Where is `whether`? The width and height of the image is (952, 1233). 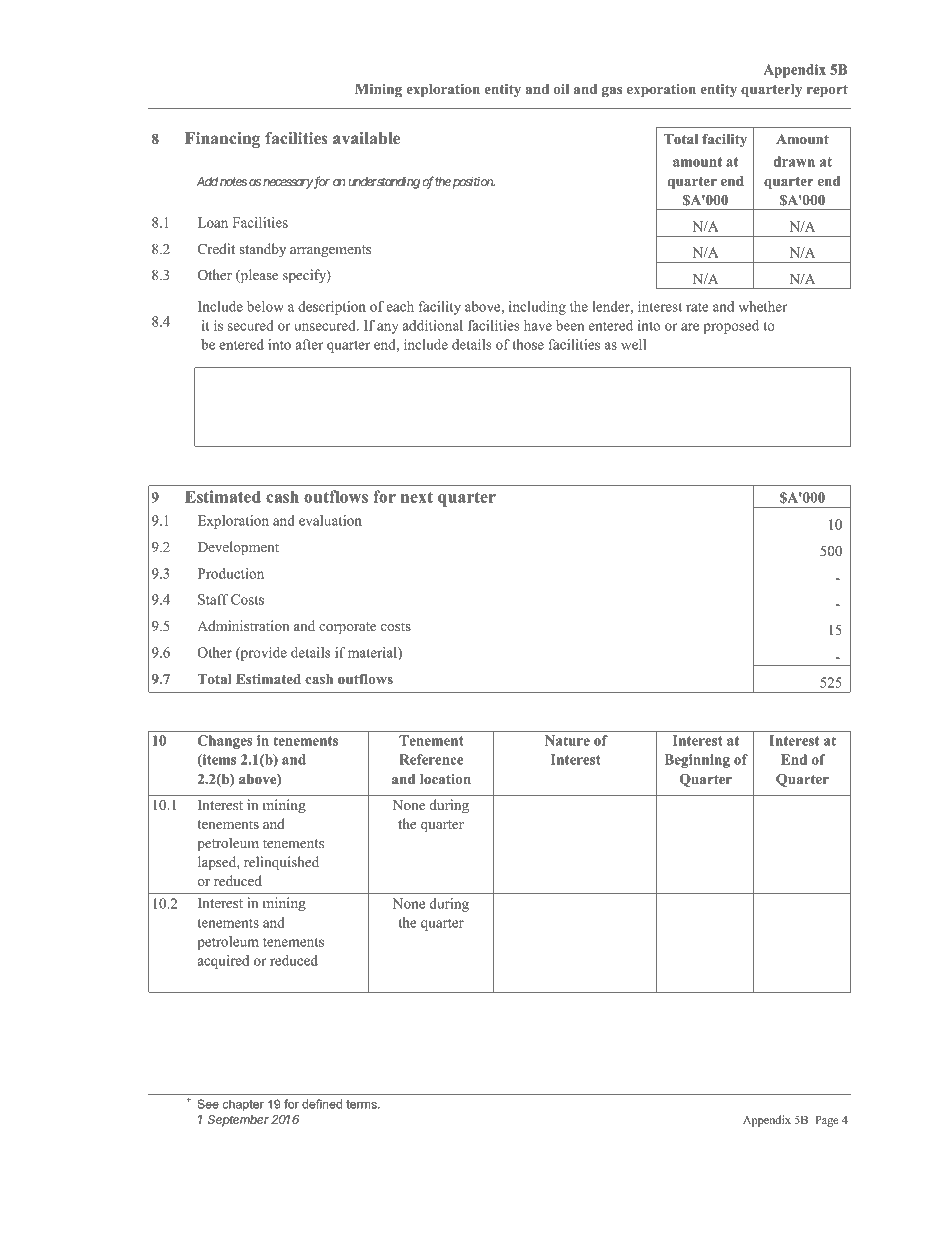
whether is located at coordinates (763, 306).
